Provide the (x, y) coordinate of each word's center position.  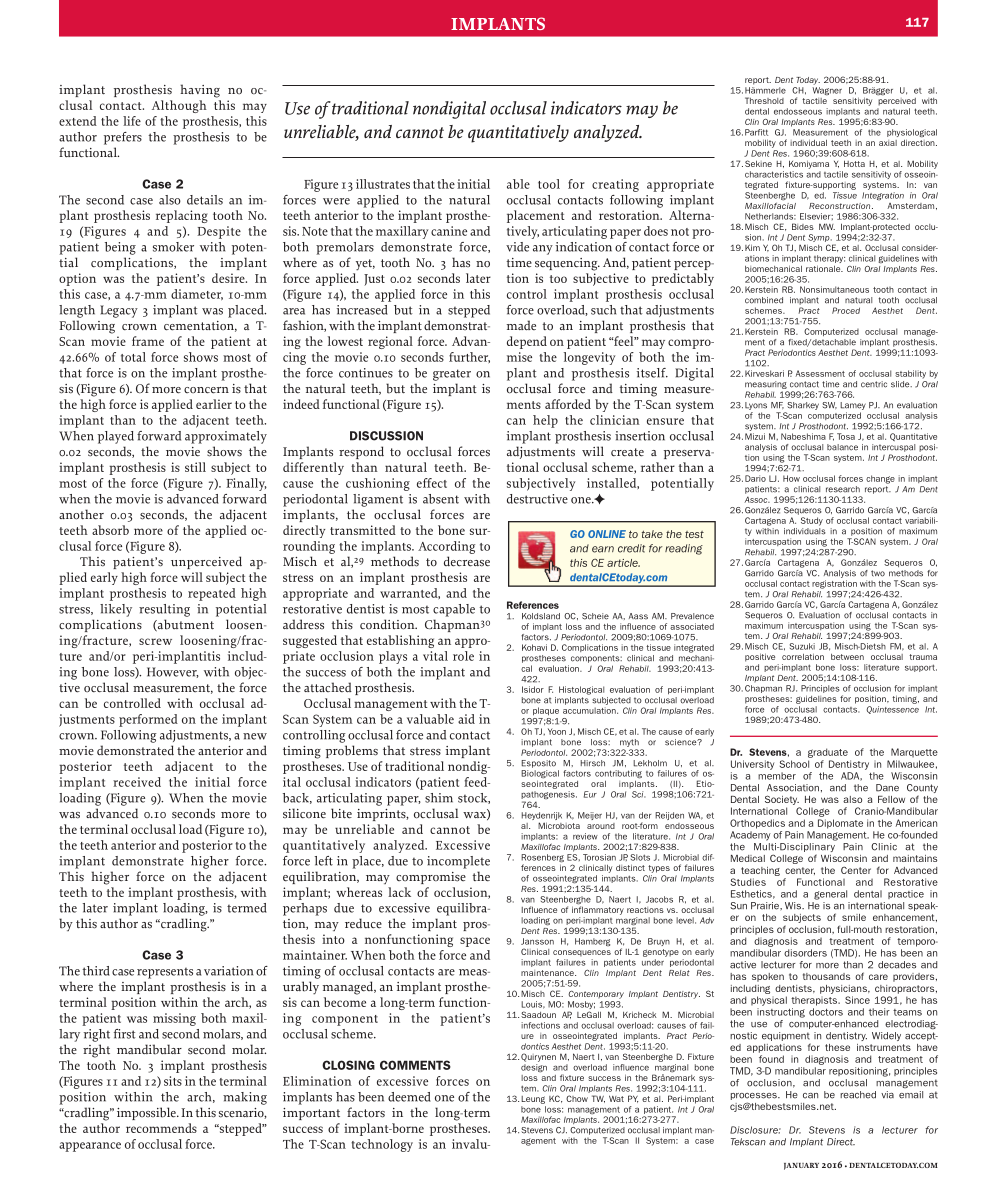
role (463, 656)
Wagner (827, 91)
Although (179, 106)
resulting (164, 610)
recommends (161, 1128)
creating (615, 185)
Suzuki (802, 646)
